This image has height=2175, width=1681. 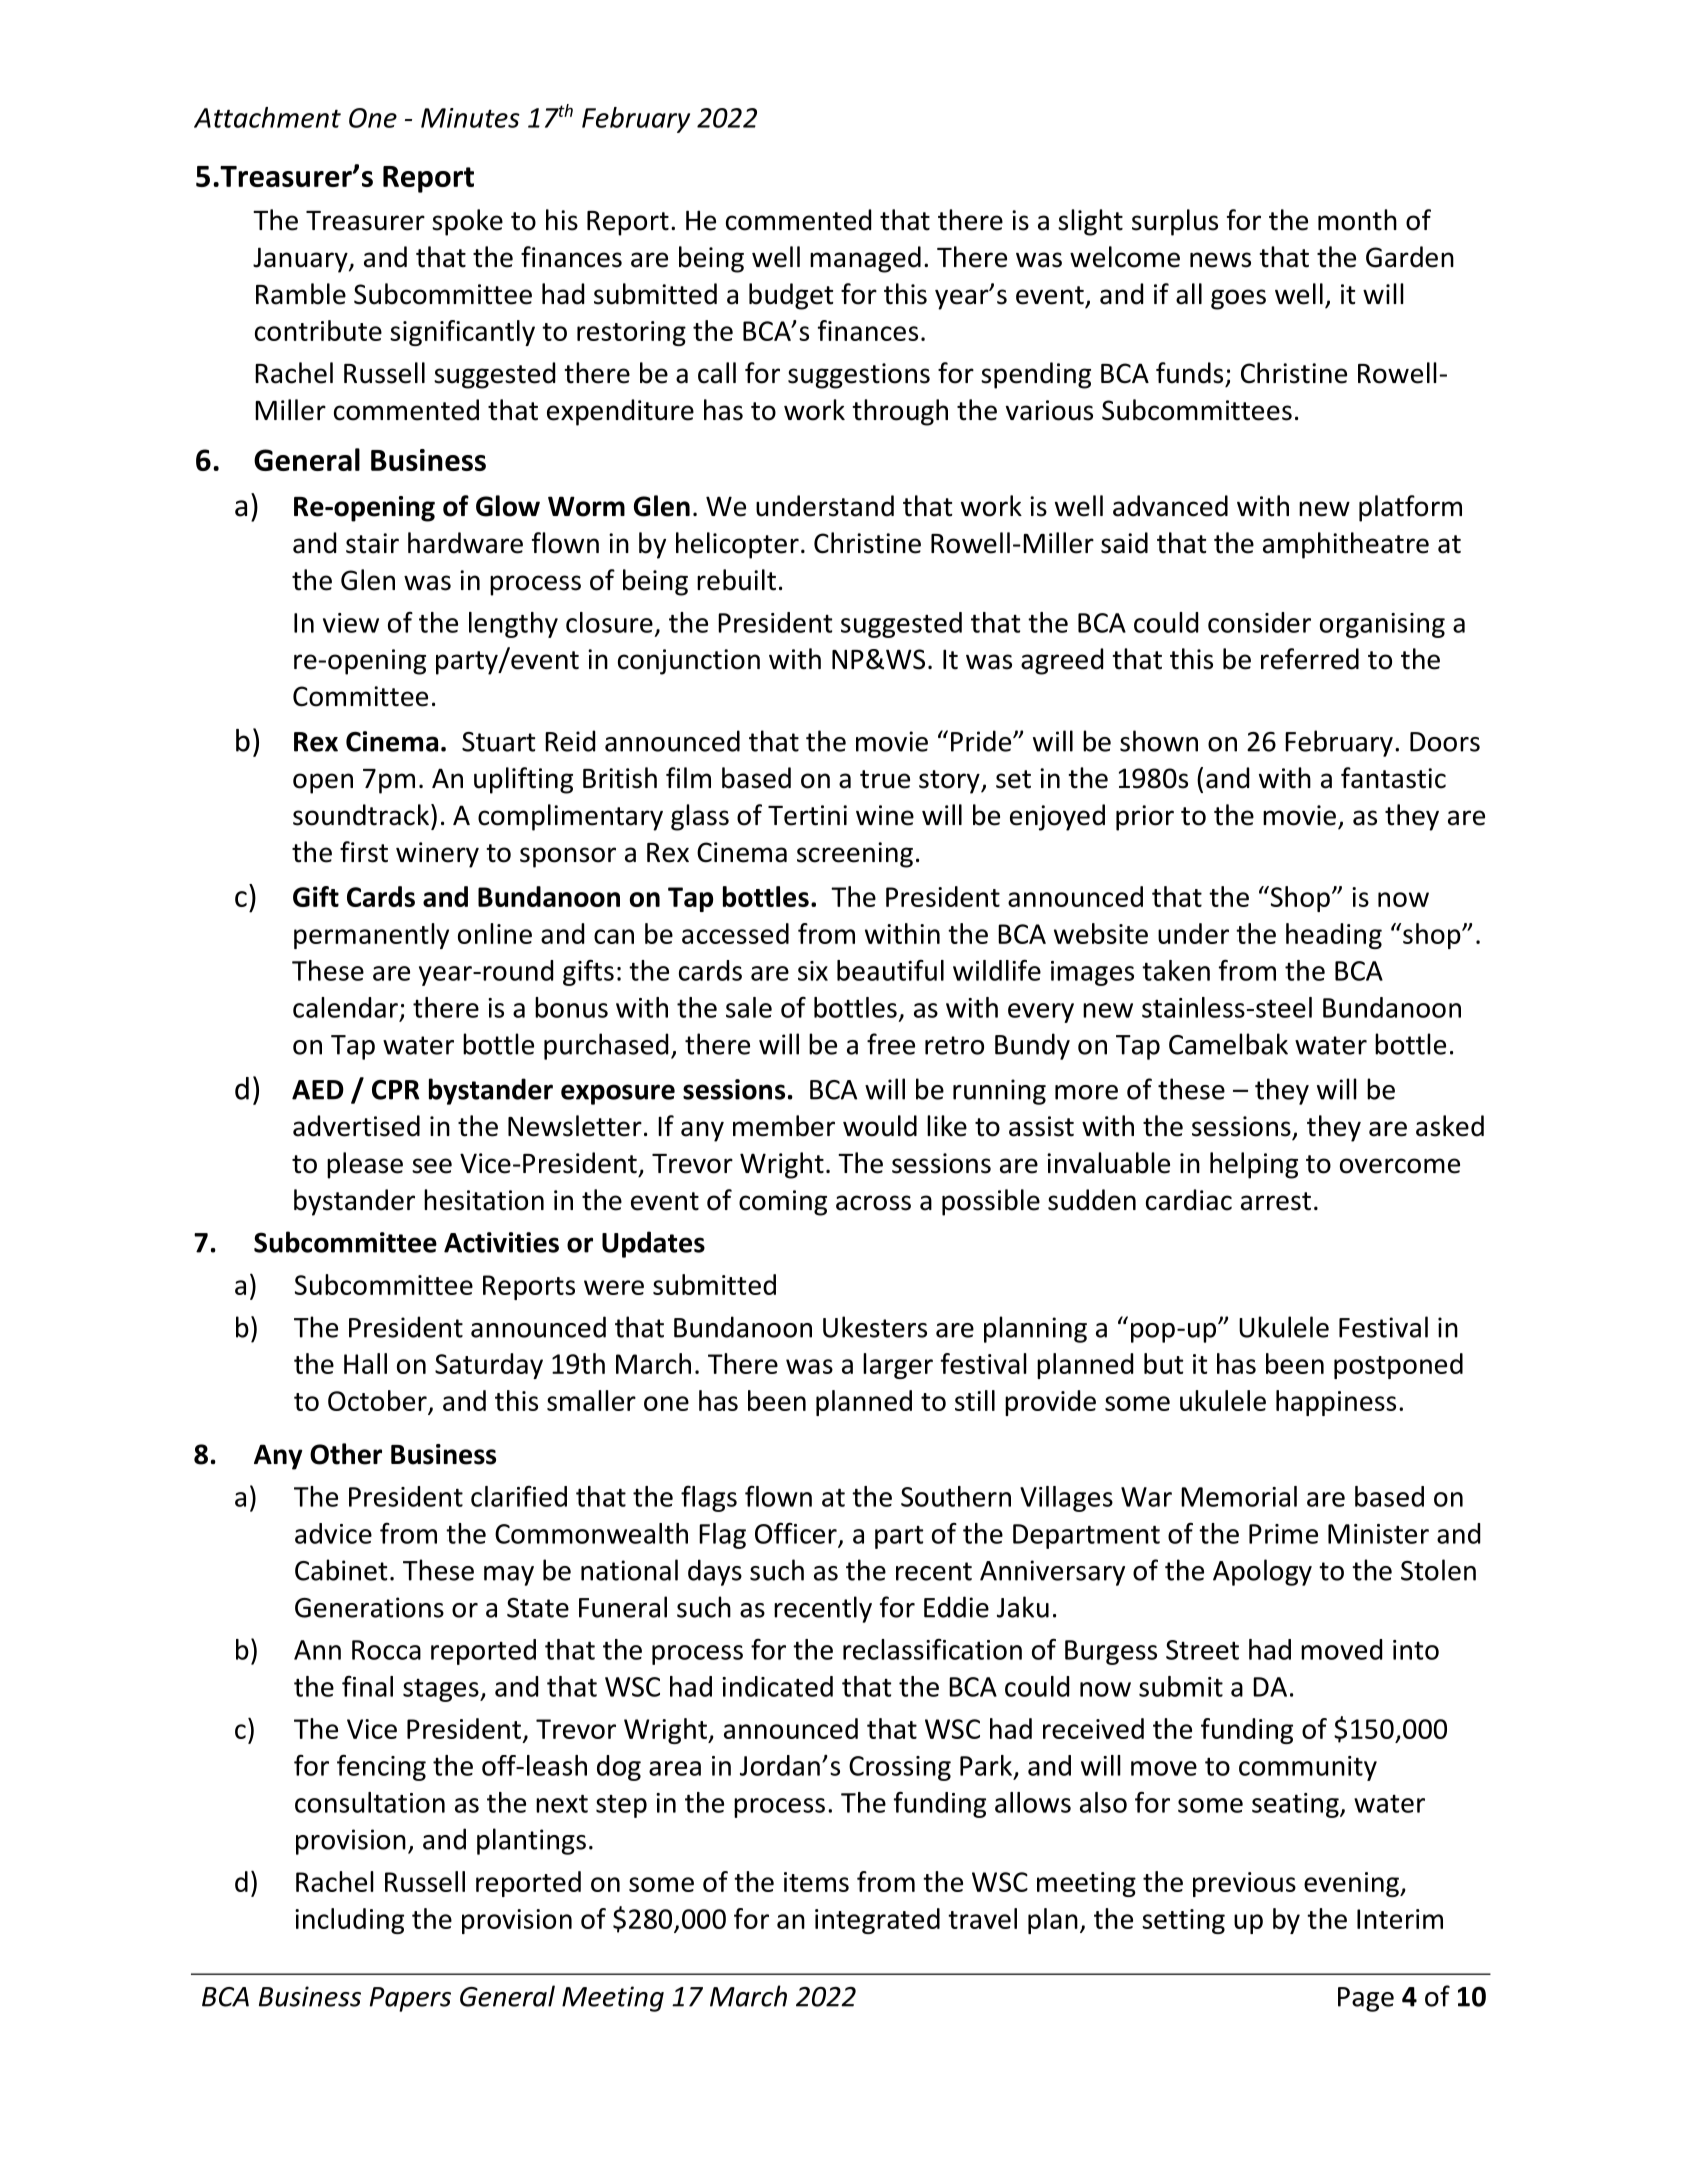 What do you see at coordinates (885, 779) in the image?
I see `true` at bounding box center [885, 779].
